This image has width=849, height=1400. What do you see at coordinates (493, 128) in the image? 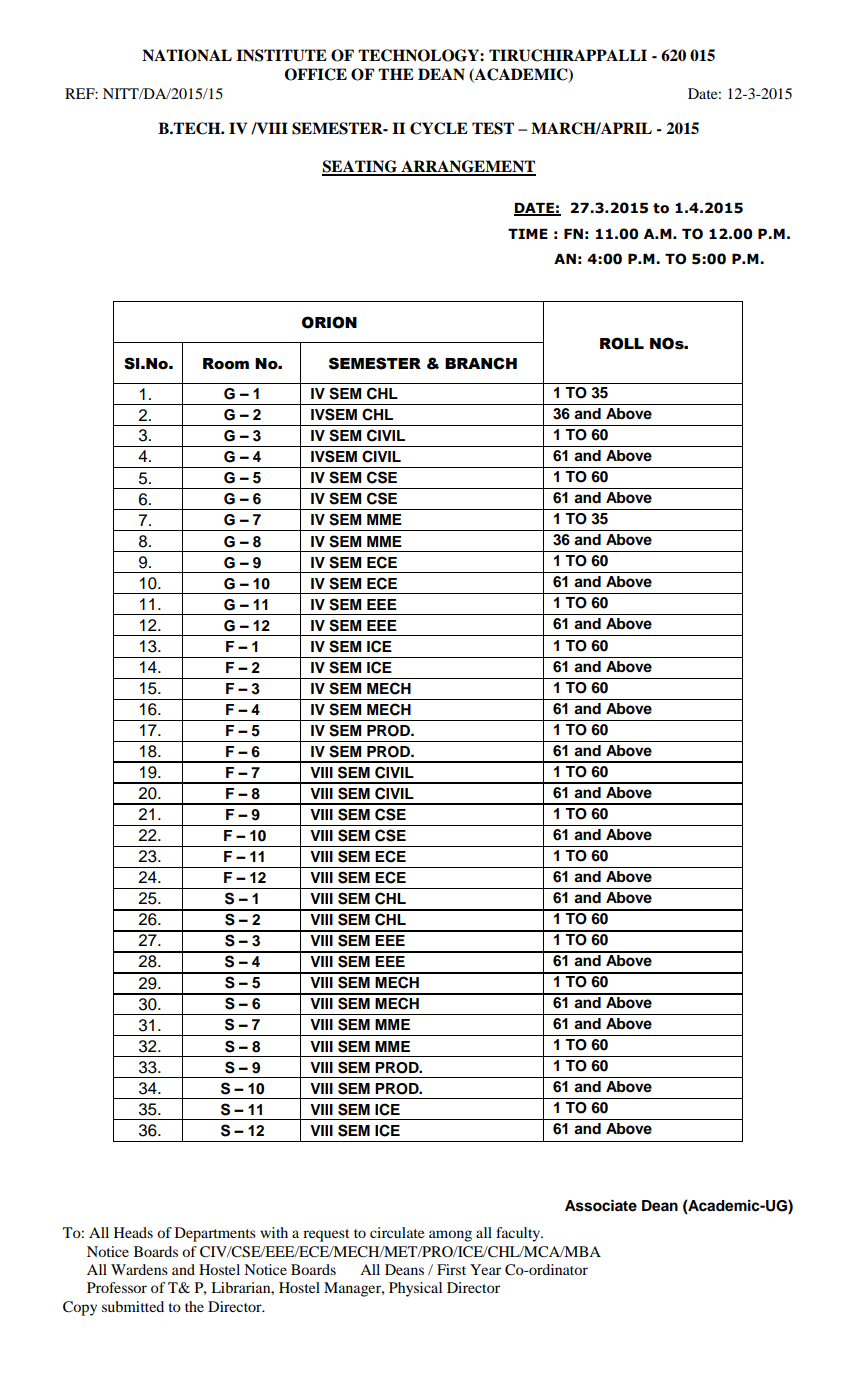
I see `TEST` at bounding box center [493, 128].
